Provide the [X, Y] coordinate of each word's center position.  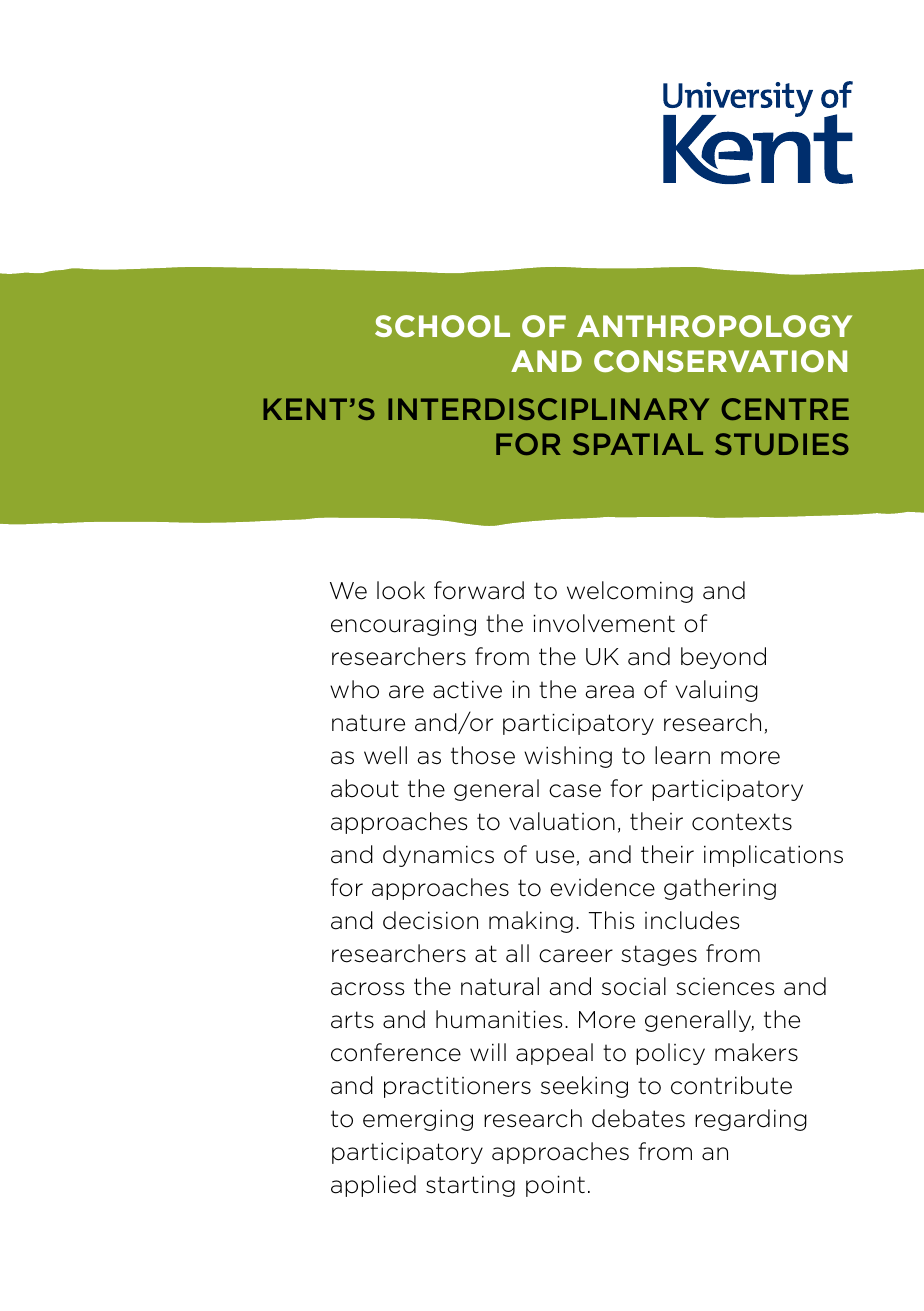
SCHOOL [442, 326]
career [576, 956]
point [555, 1186]
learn [682, 755]
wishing [568, 757]
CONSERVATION [720, 361]
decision [430, 920]
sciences [725, 987]
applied [373, 1186]
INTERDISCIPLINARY [548, 409]
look [401, 590]
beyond [723, 658]
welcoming [630, 592]
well [385, 755]
